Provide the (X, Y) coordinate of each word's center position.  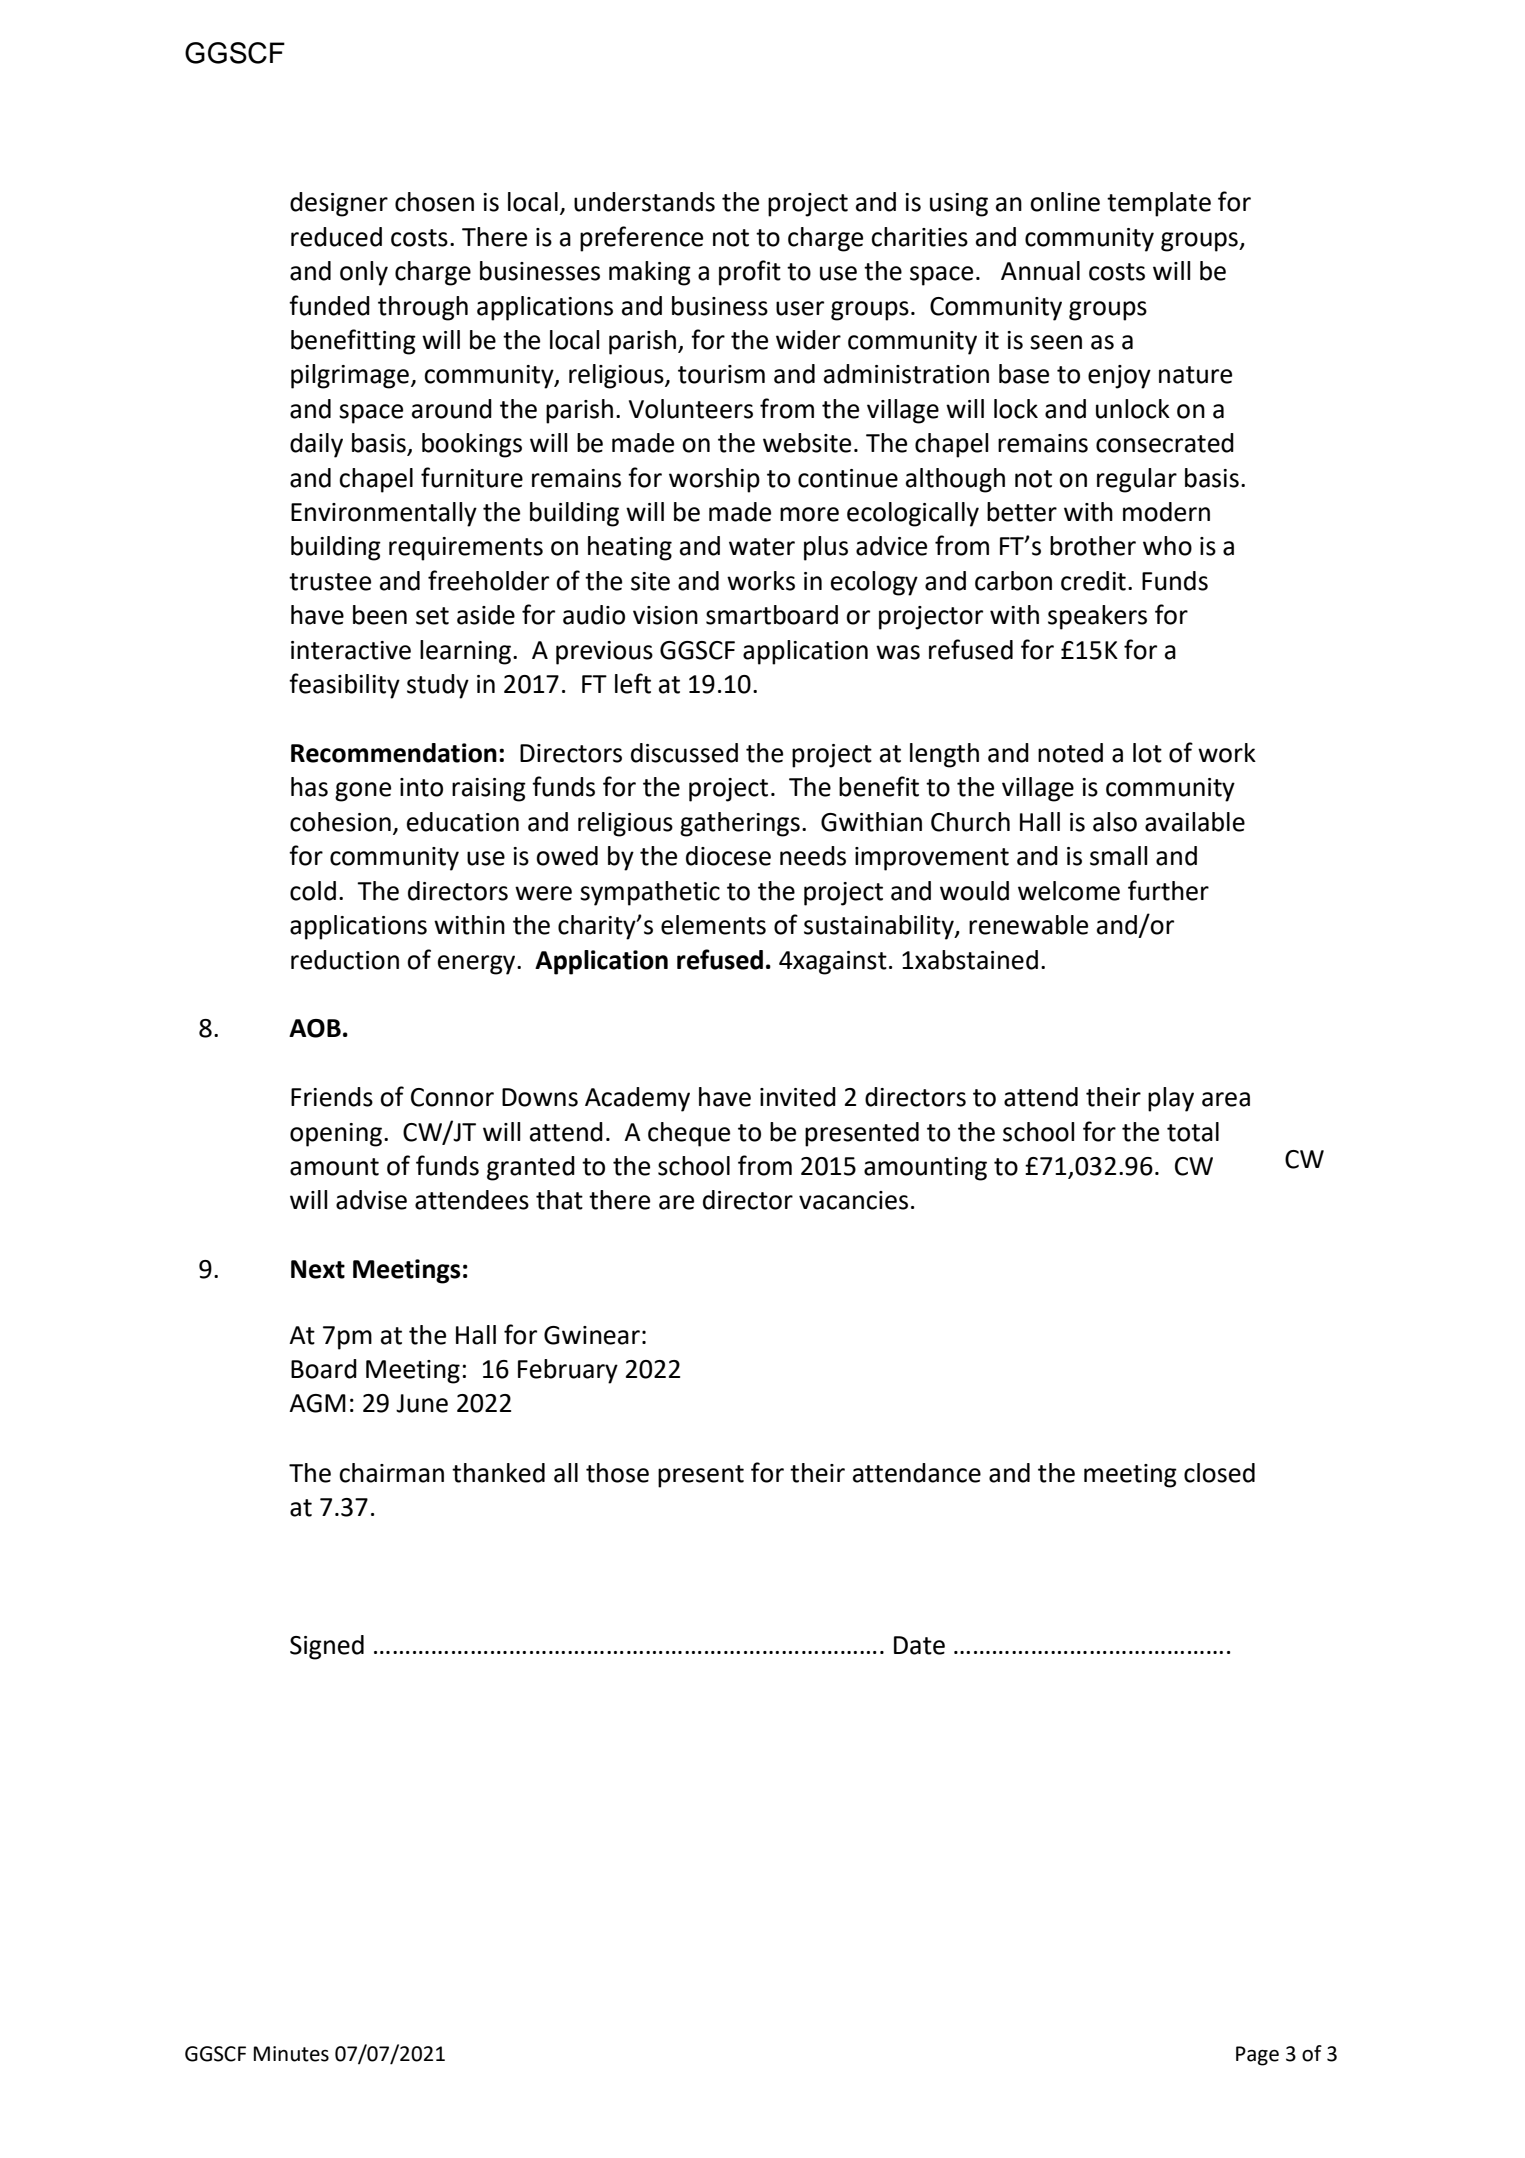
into (421, 787)
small (1118, 856)
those (617, 1473)
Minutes (291, 2054)
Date (919, 1645)
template (1159, 204)
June (422, 1403)
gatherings (740, 824)
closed (1219, 1473)
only (364, 273)
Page (1257, 2056)
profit (750, 273)
